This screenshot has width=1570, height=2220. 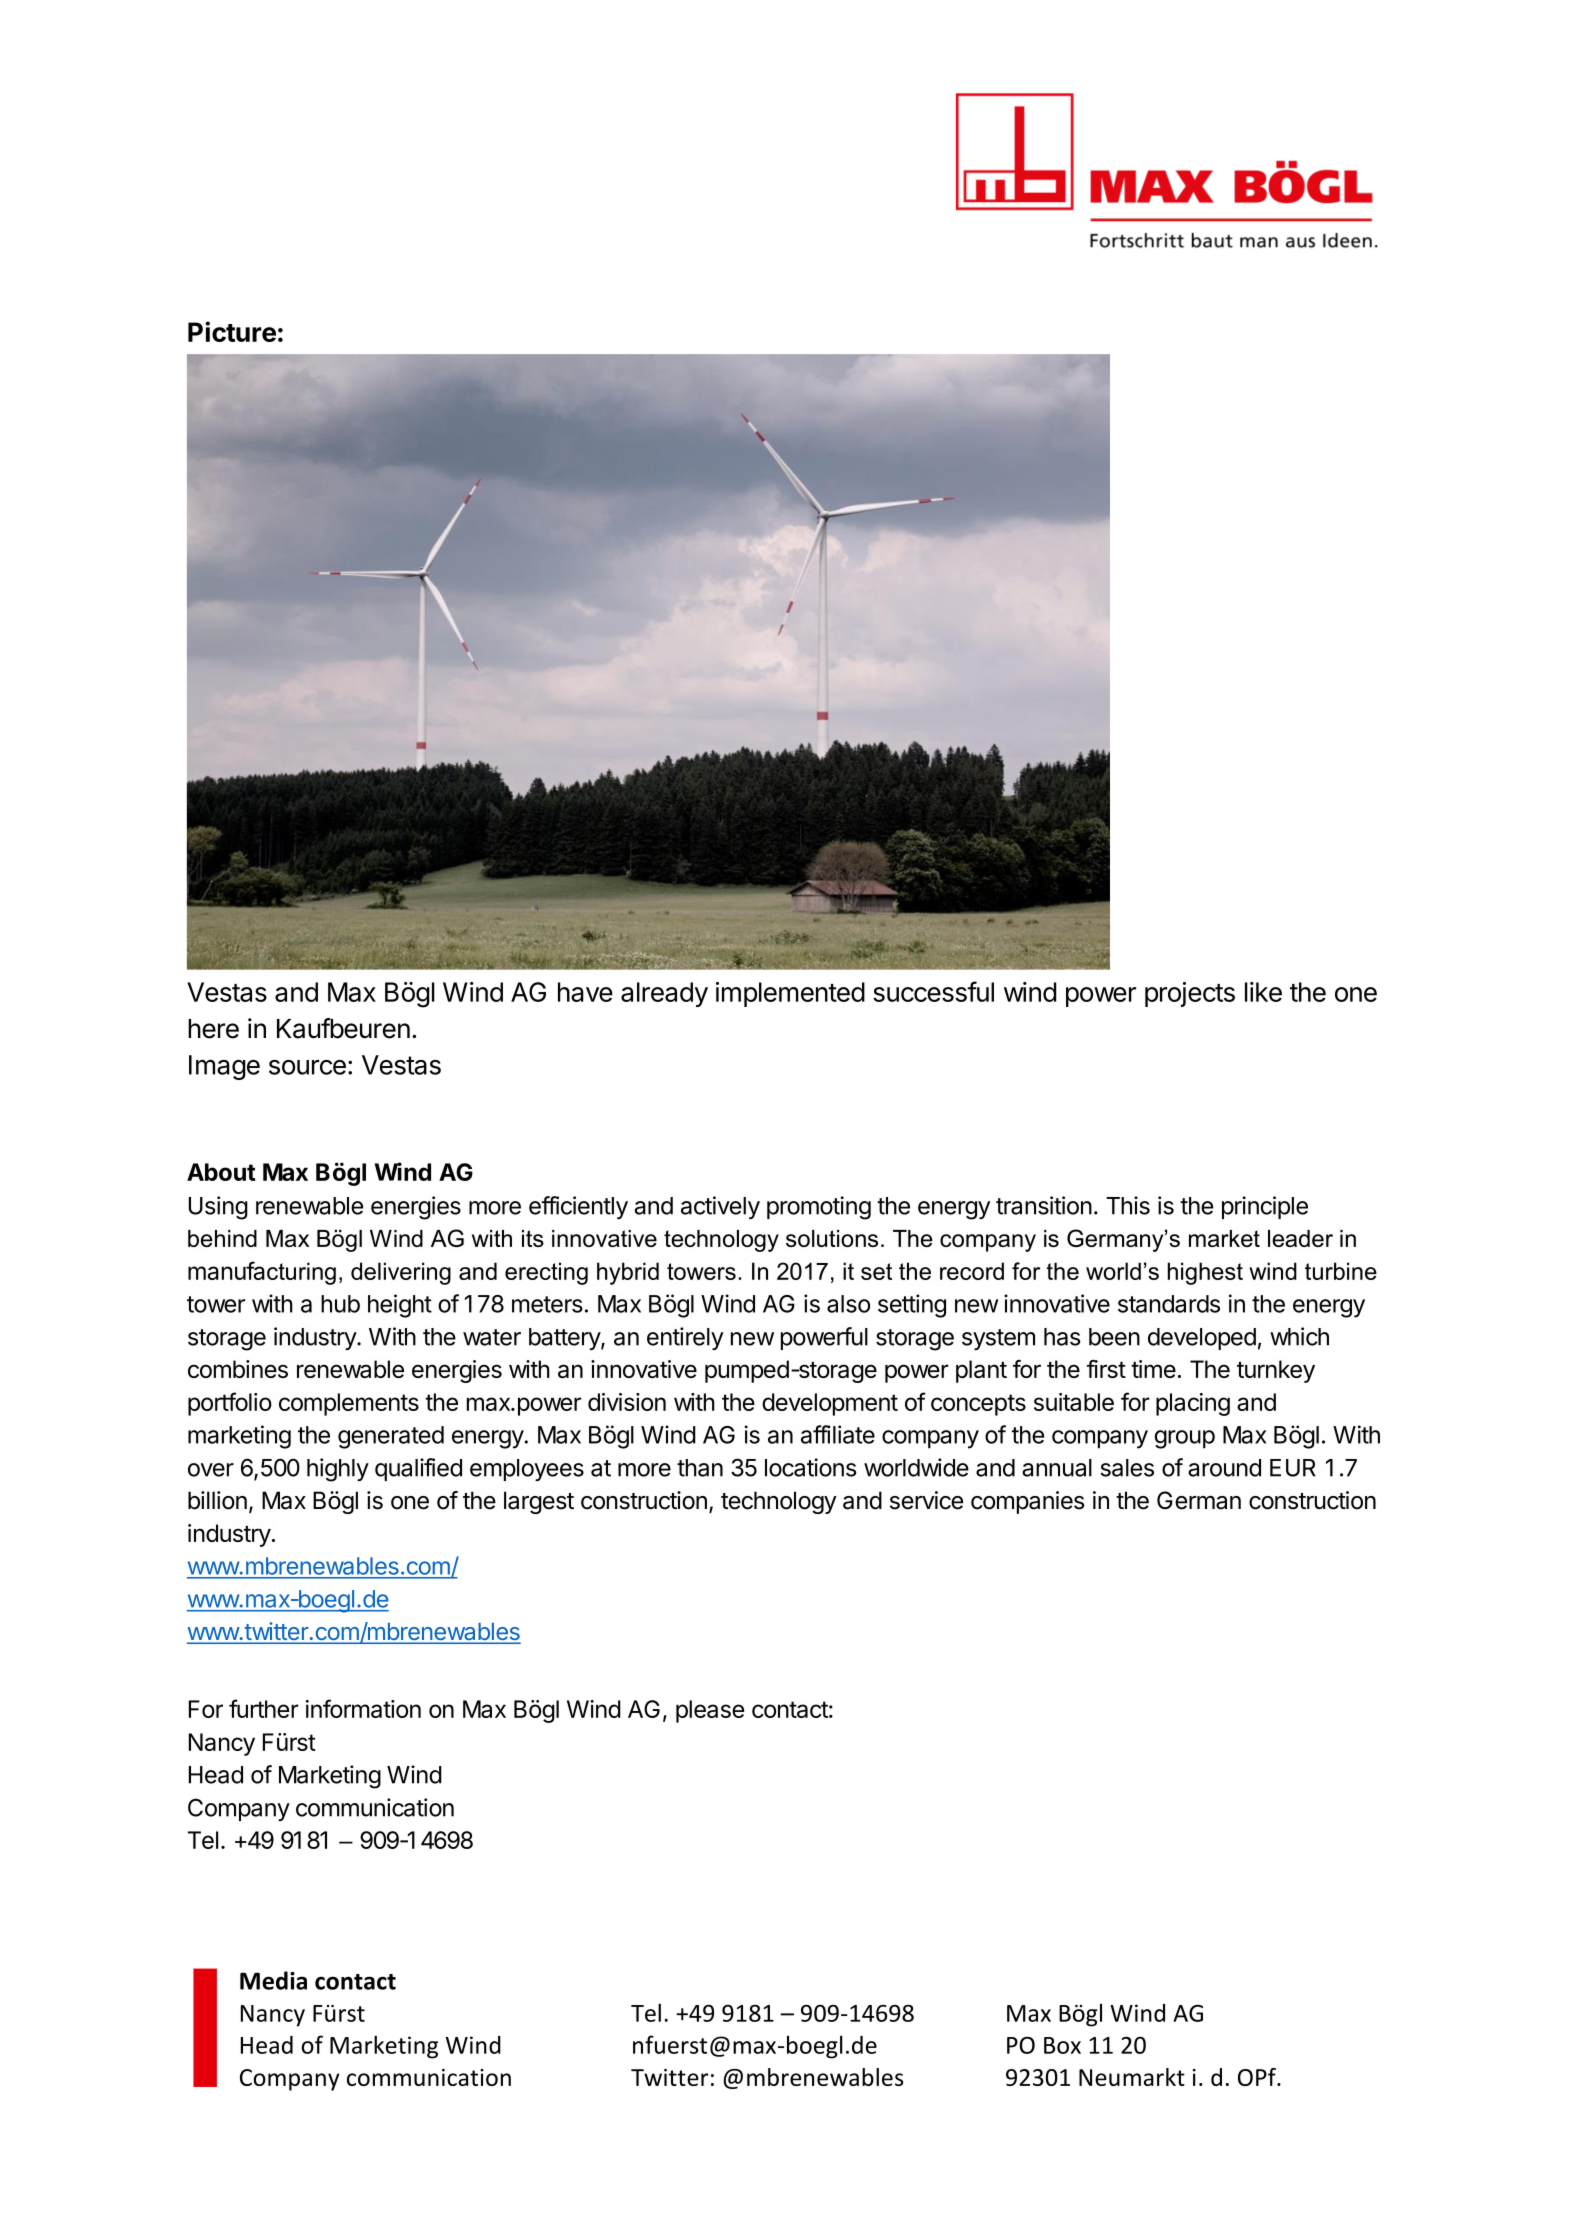 I want to click on already, so click(x=664, y=994).
